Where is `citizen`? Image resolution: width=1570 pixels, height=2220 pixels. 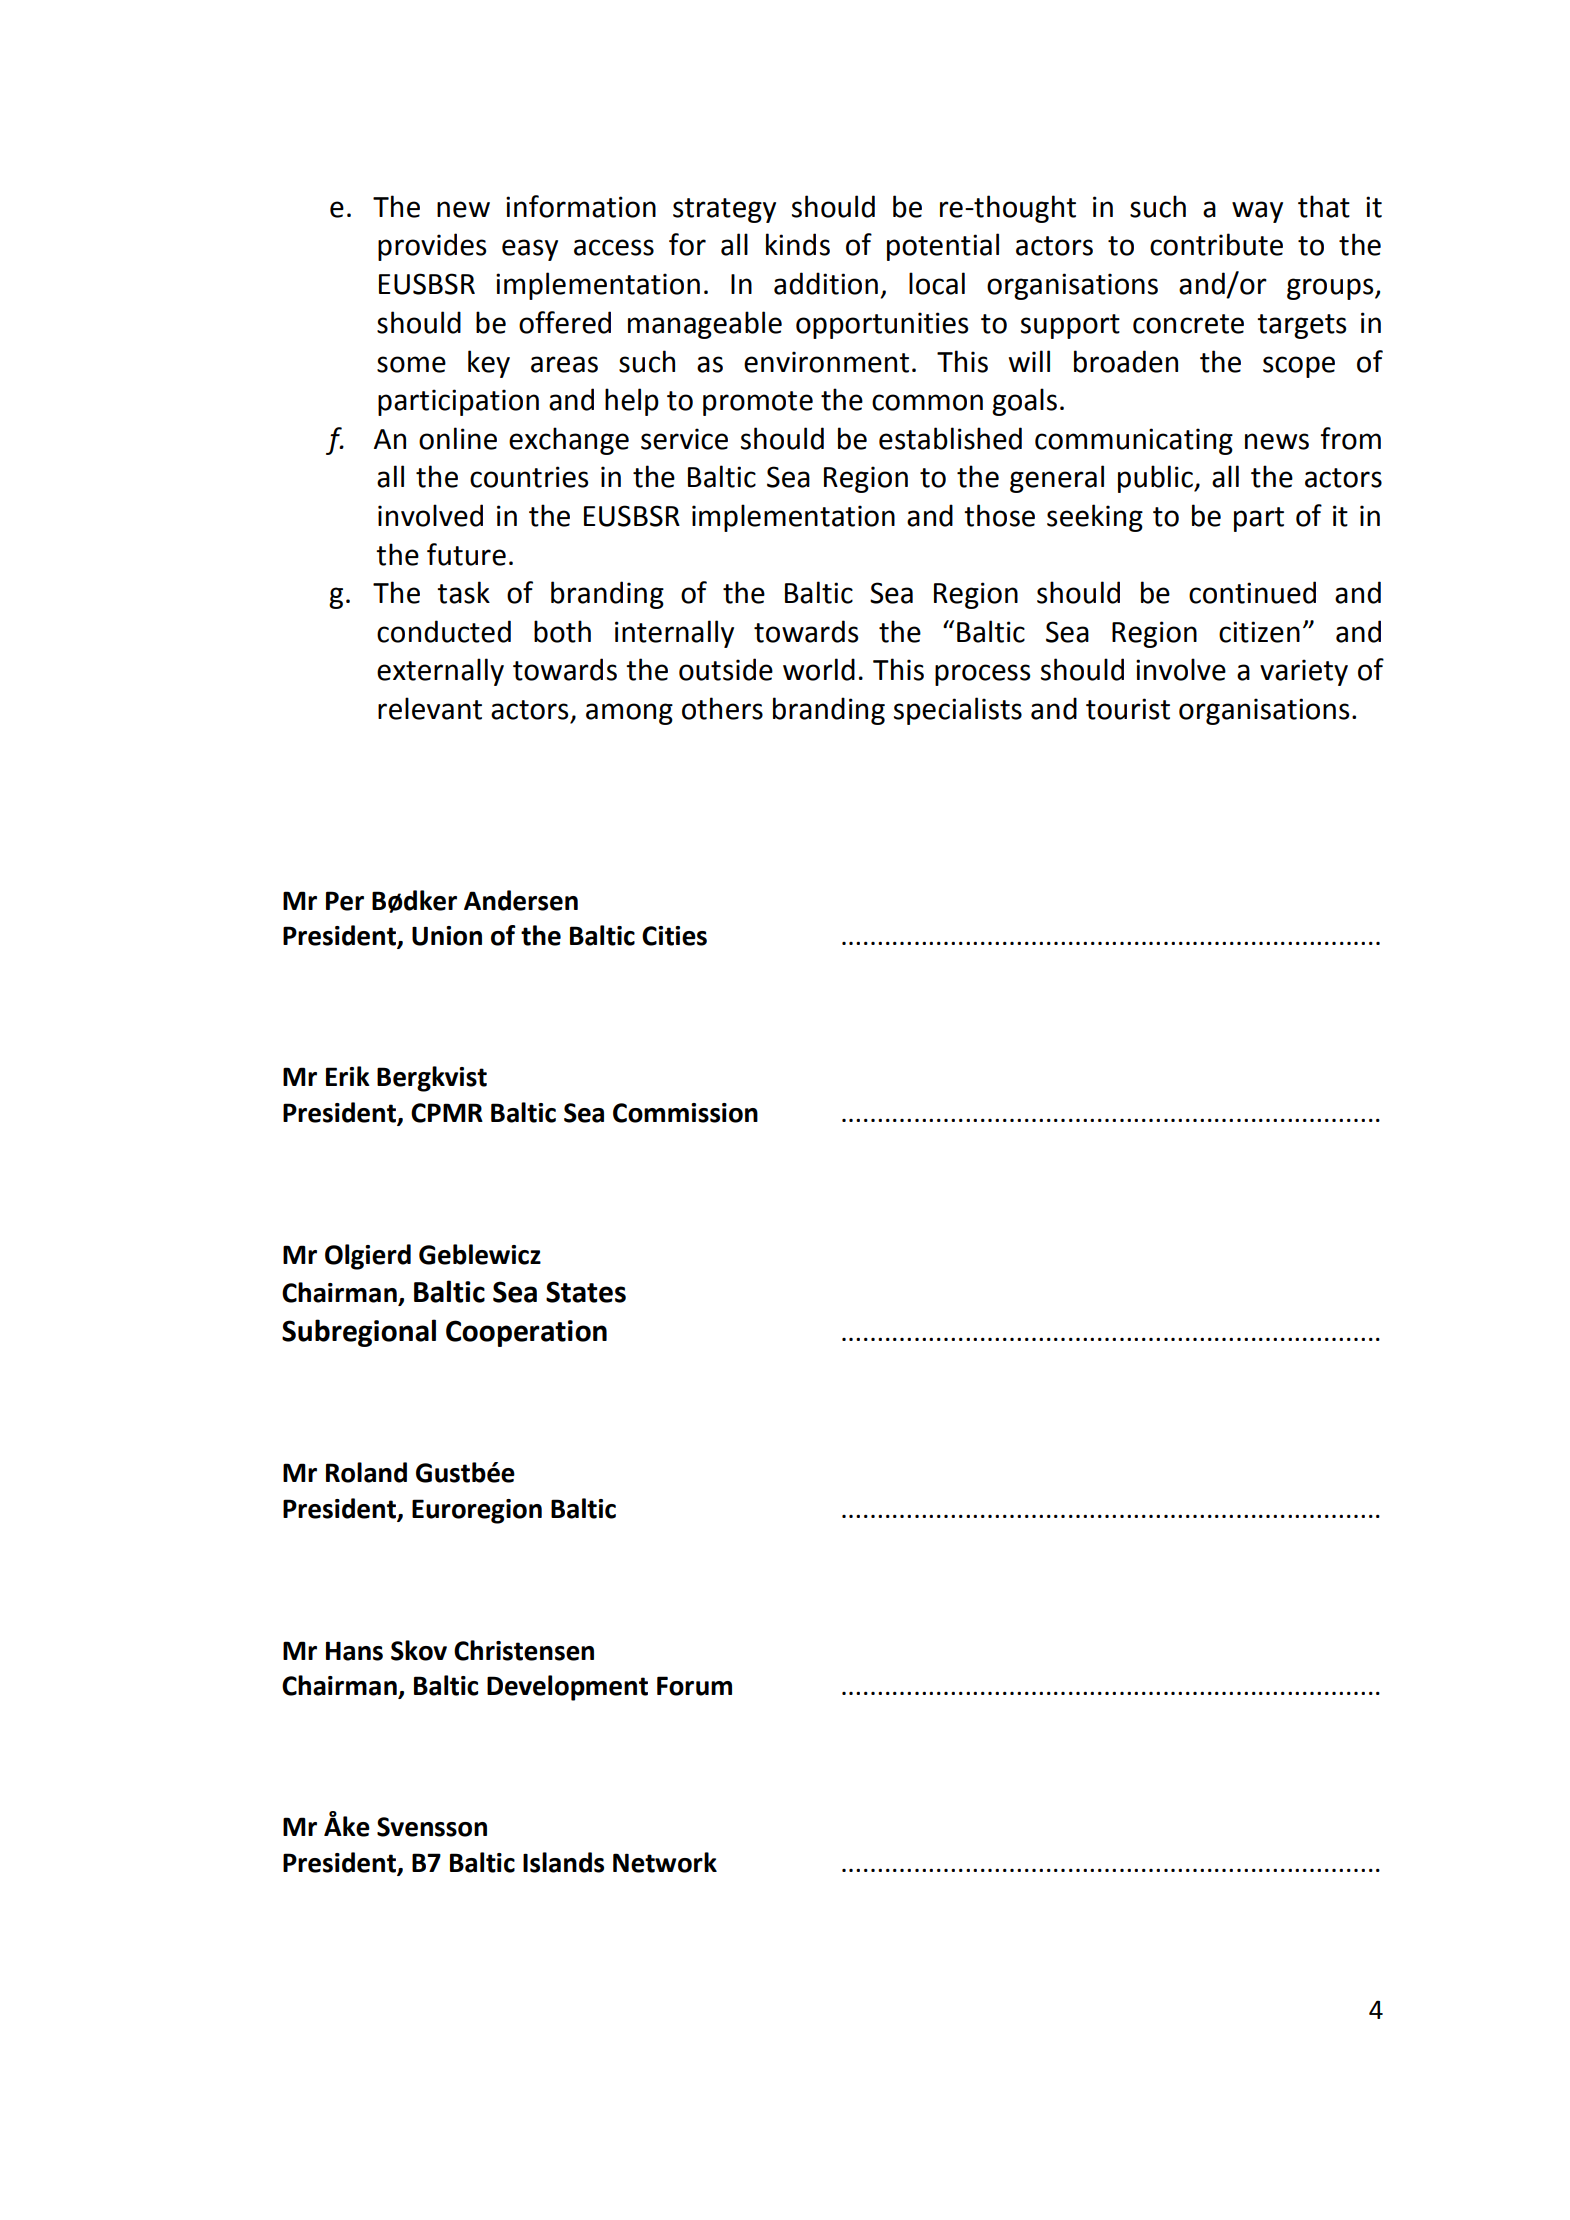
citizen is located at coordinates (1259, 632).
